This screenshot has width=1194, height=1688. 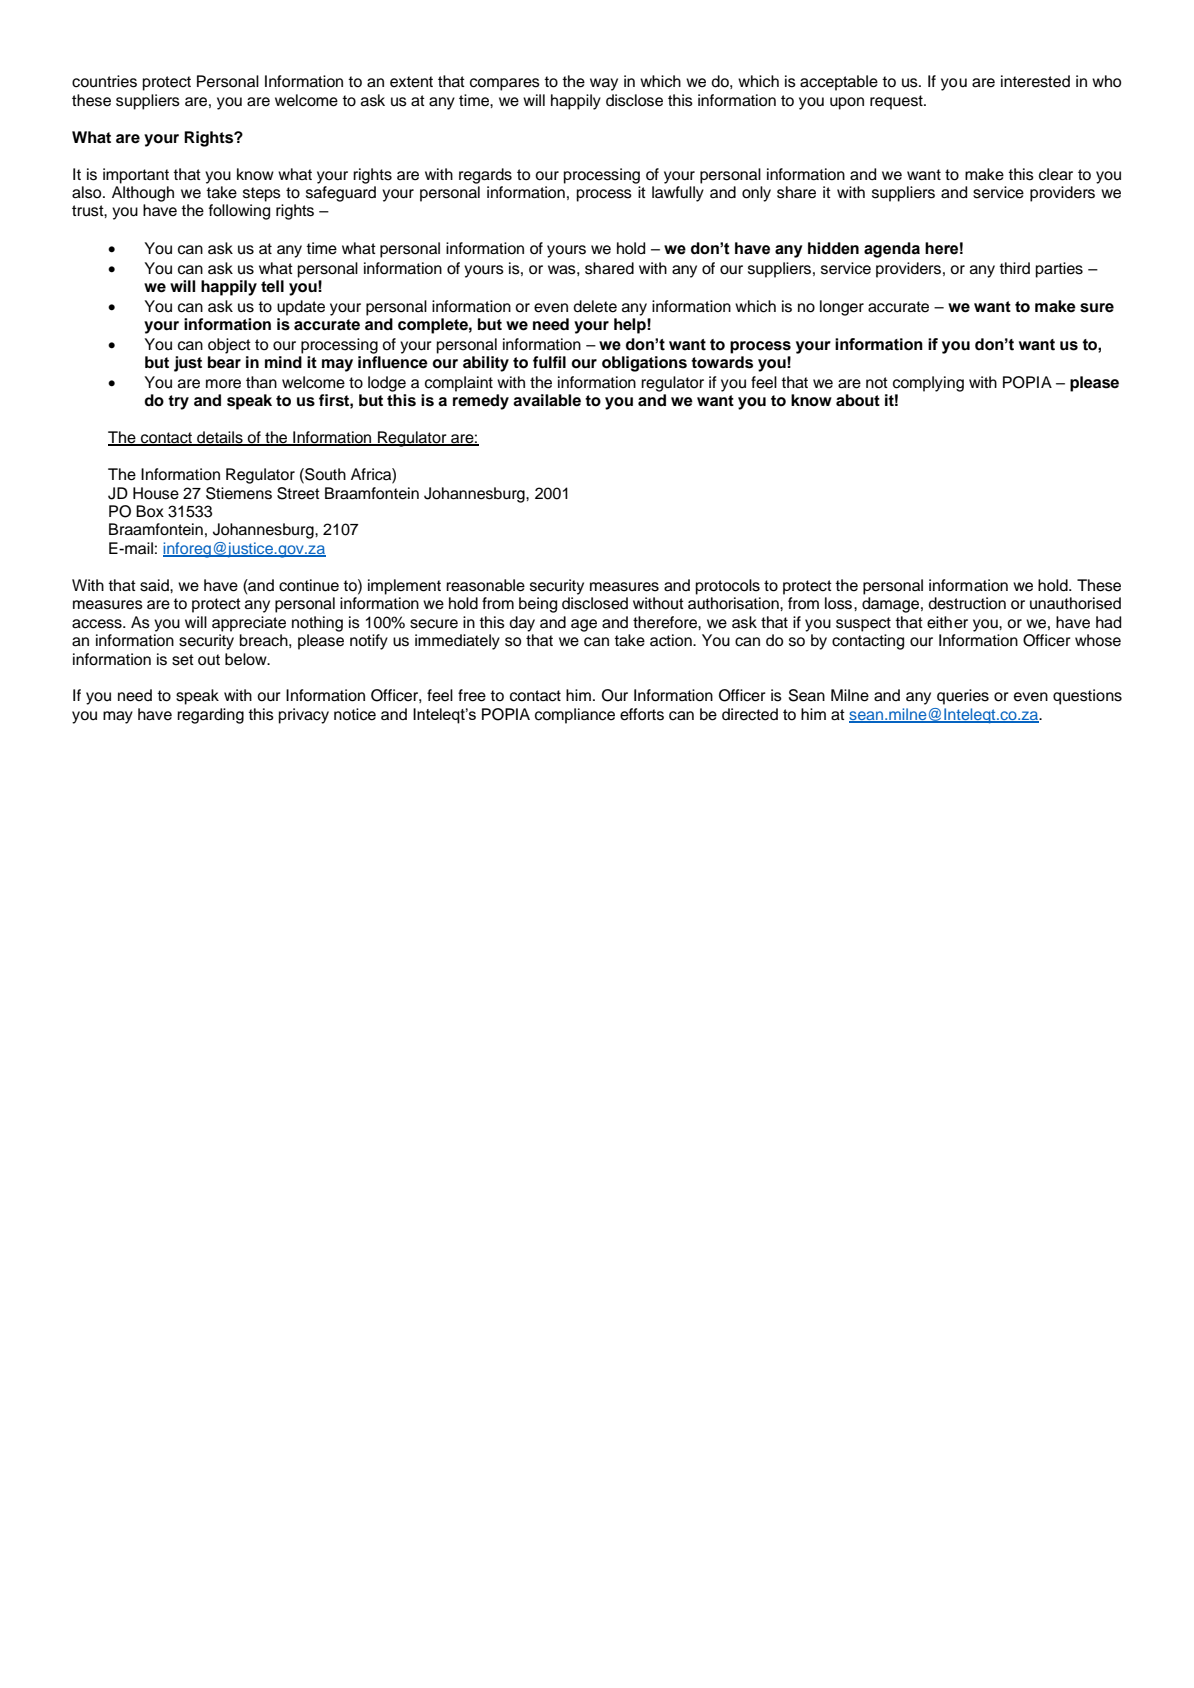 What do you see at coordinates (604, 84) in the screenshot?
I see `way` at bounding box center [604, 84].
